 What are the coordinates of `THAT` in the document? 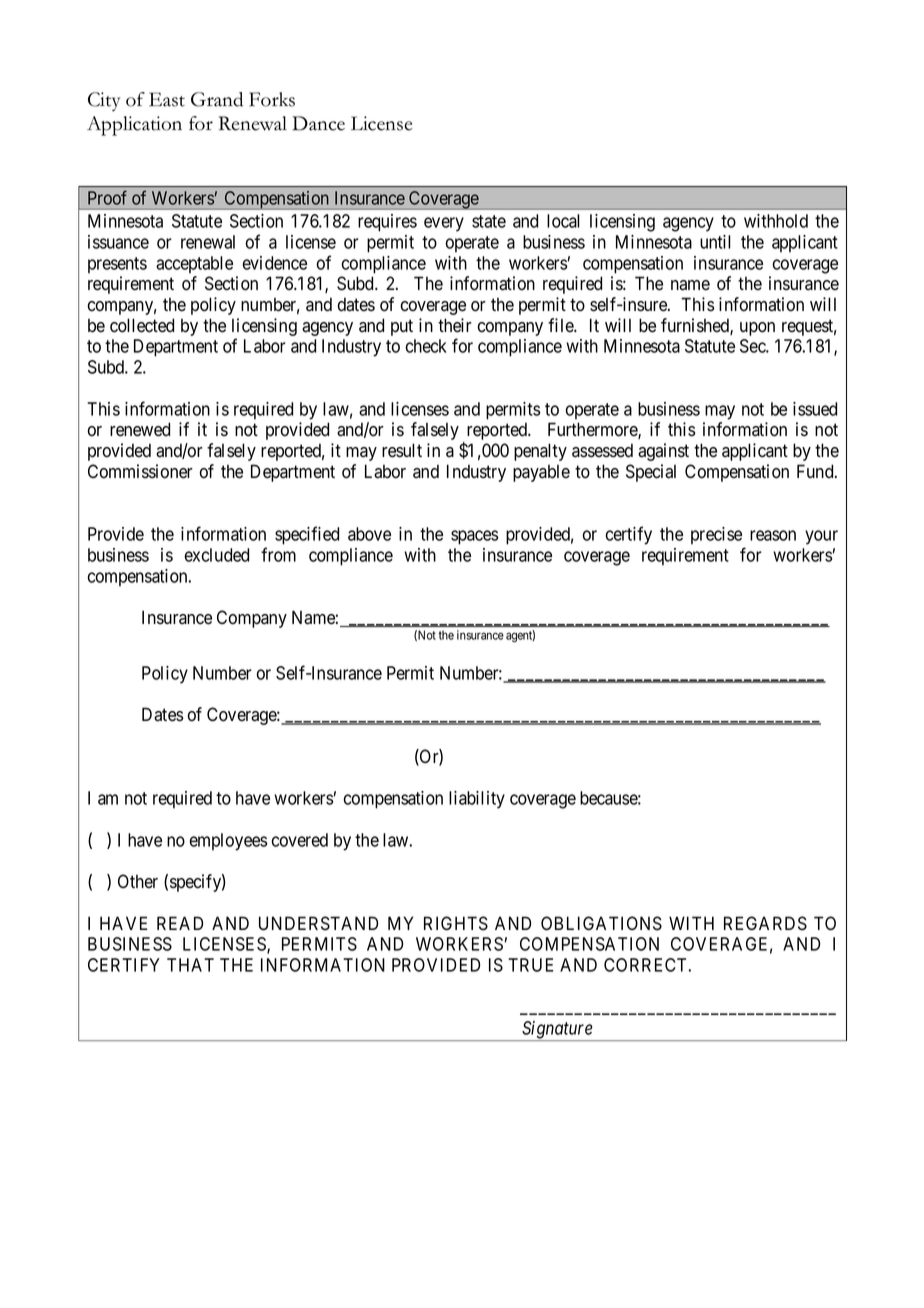 It's located at (190, 965).
